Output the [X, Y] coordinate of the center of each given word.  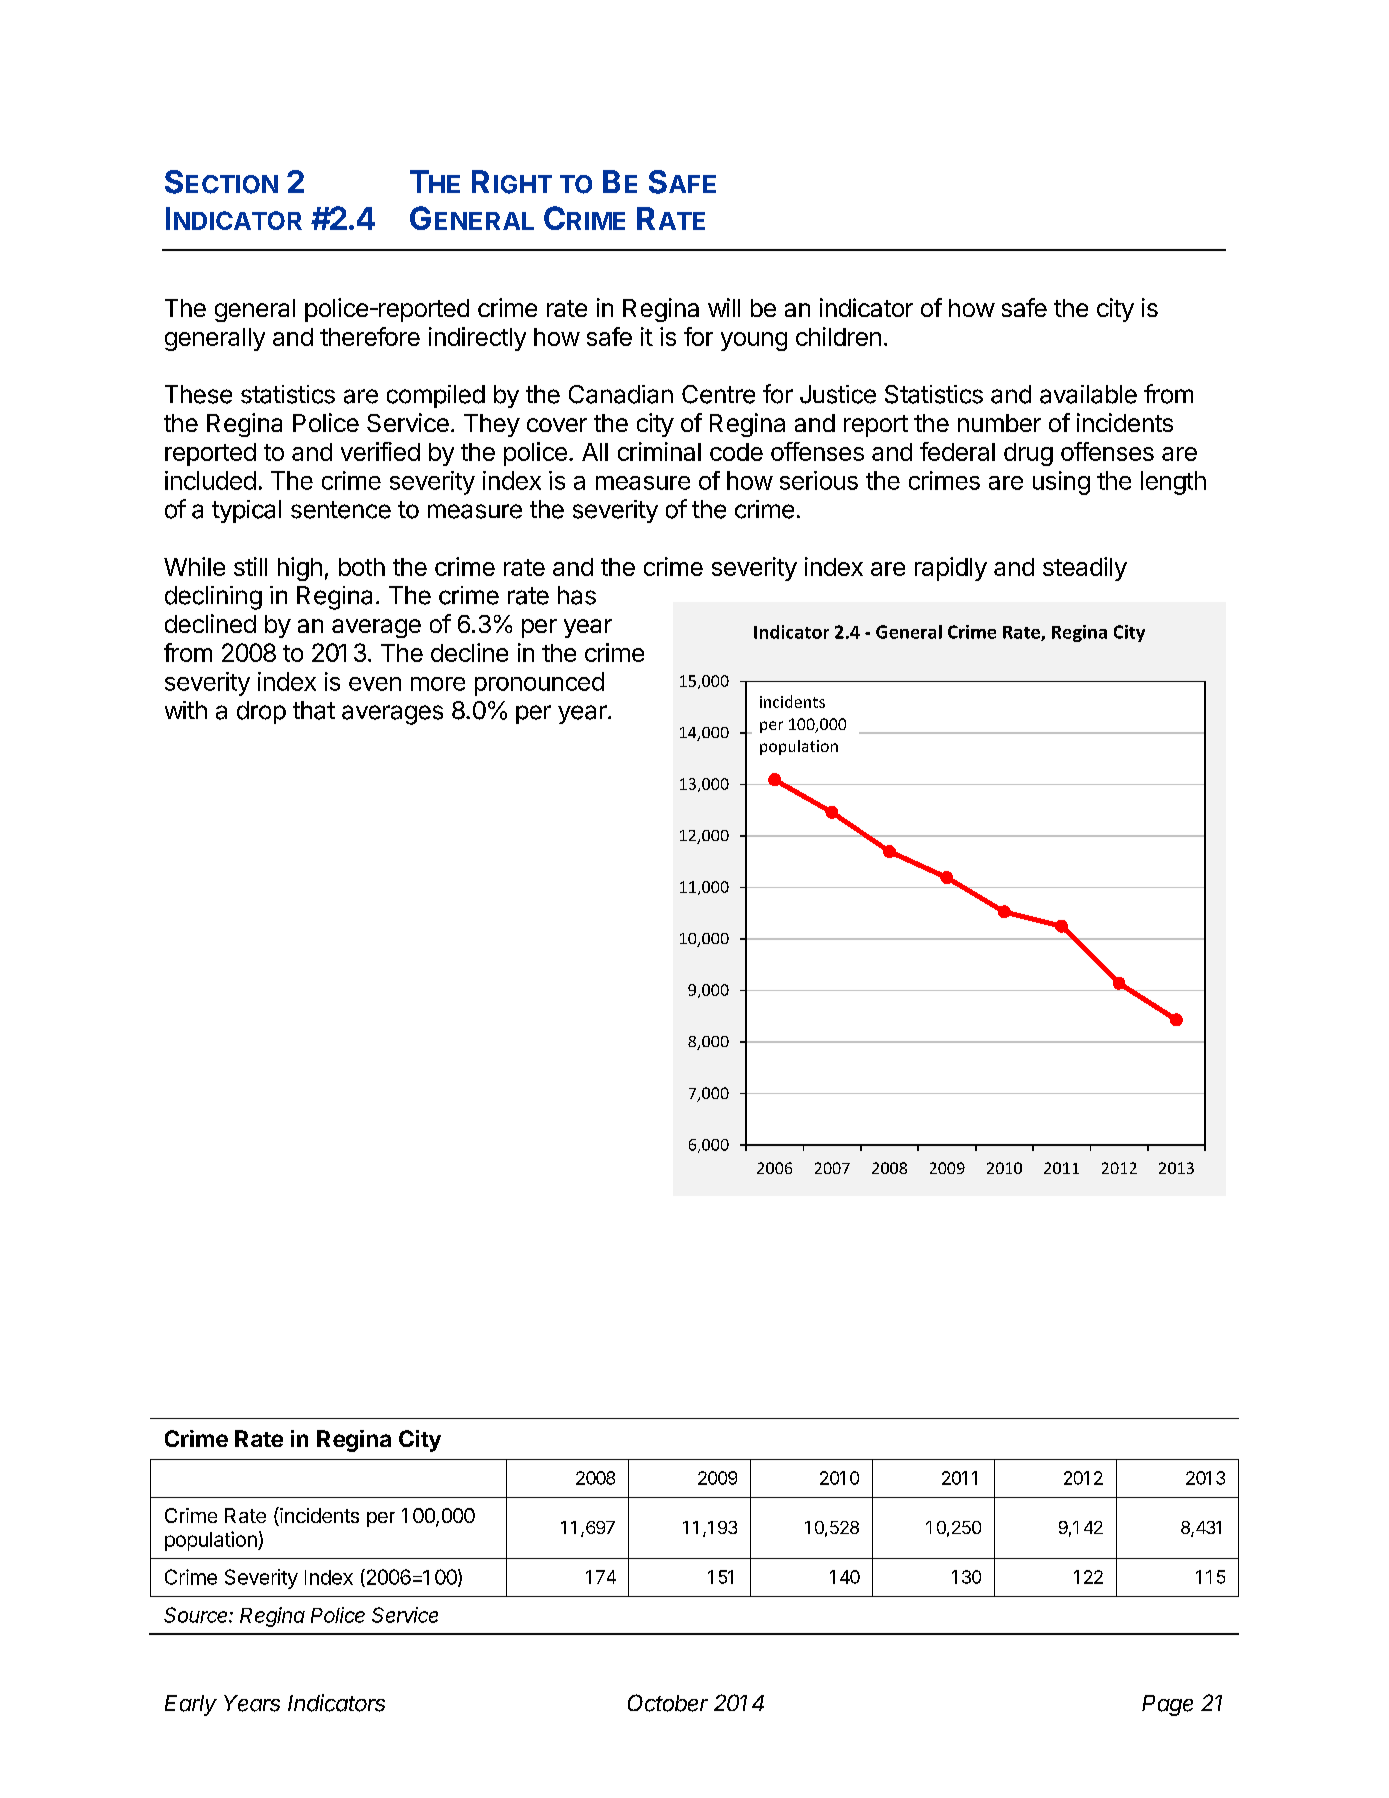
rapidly [951, 569]
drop [261, 712]
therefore [370, 336]
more [438, 684]
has [577, 595]
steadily [1085, 569]
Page [1167, 1705]
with [186, 710]
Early [191, 1705]
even [375, 684]
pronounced [539, 684]
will [724, 307]
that [314, 710]
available [1088, 394]
